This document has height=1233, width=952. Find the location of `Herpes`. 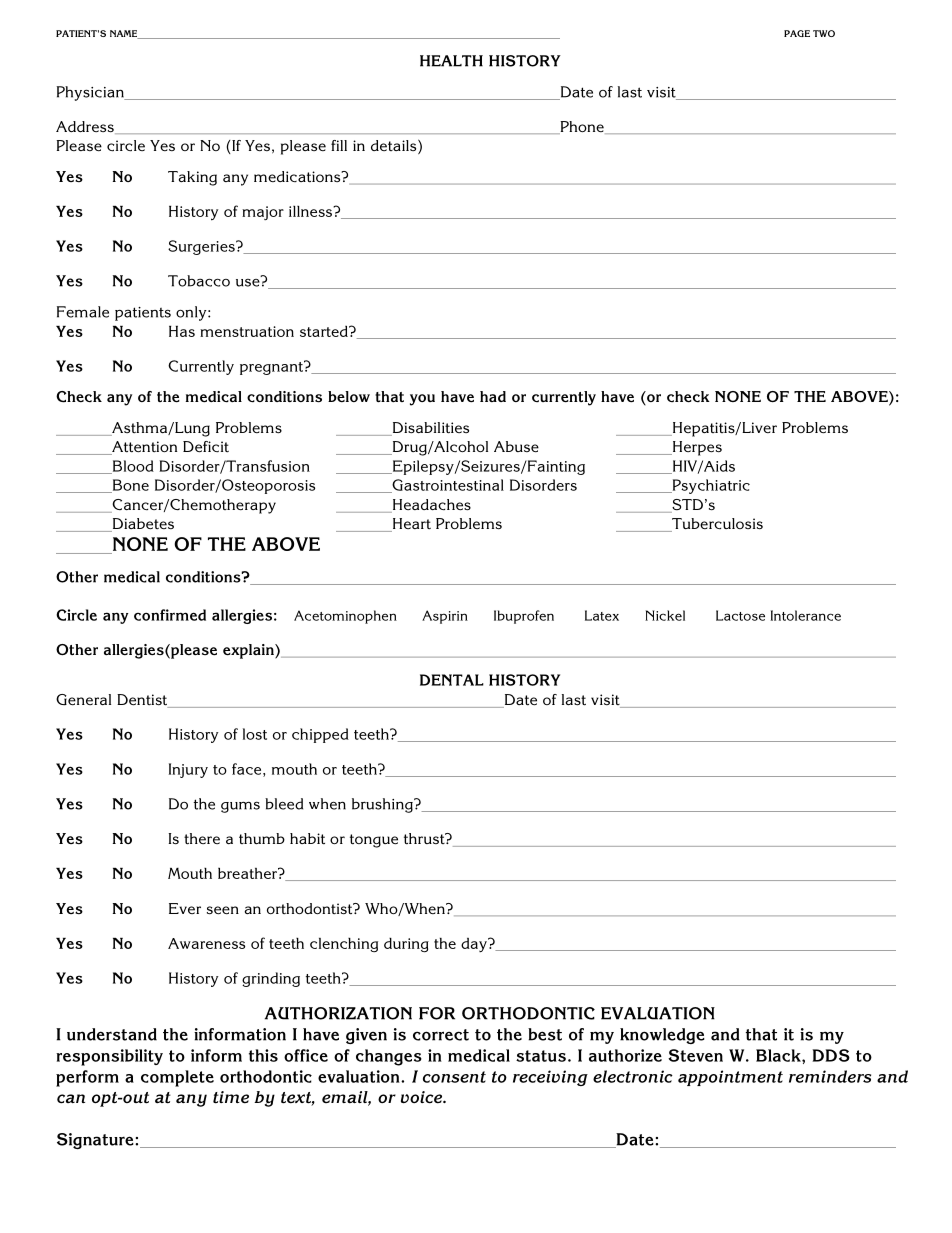

Herpes is located at coordinates (696, 448).
